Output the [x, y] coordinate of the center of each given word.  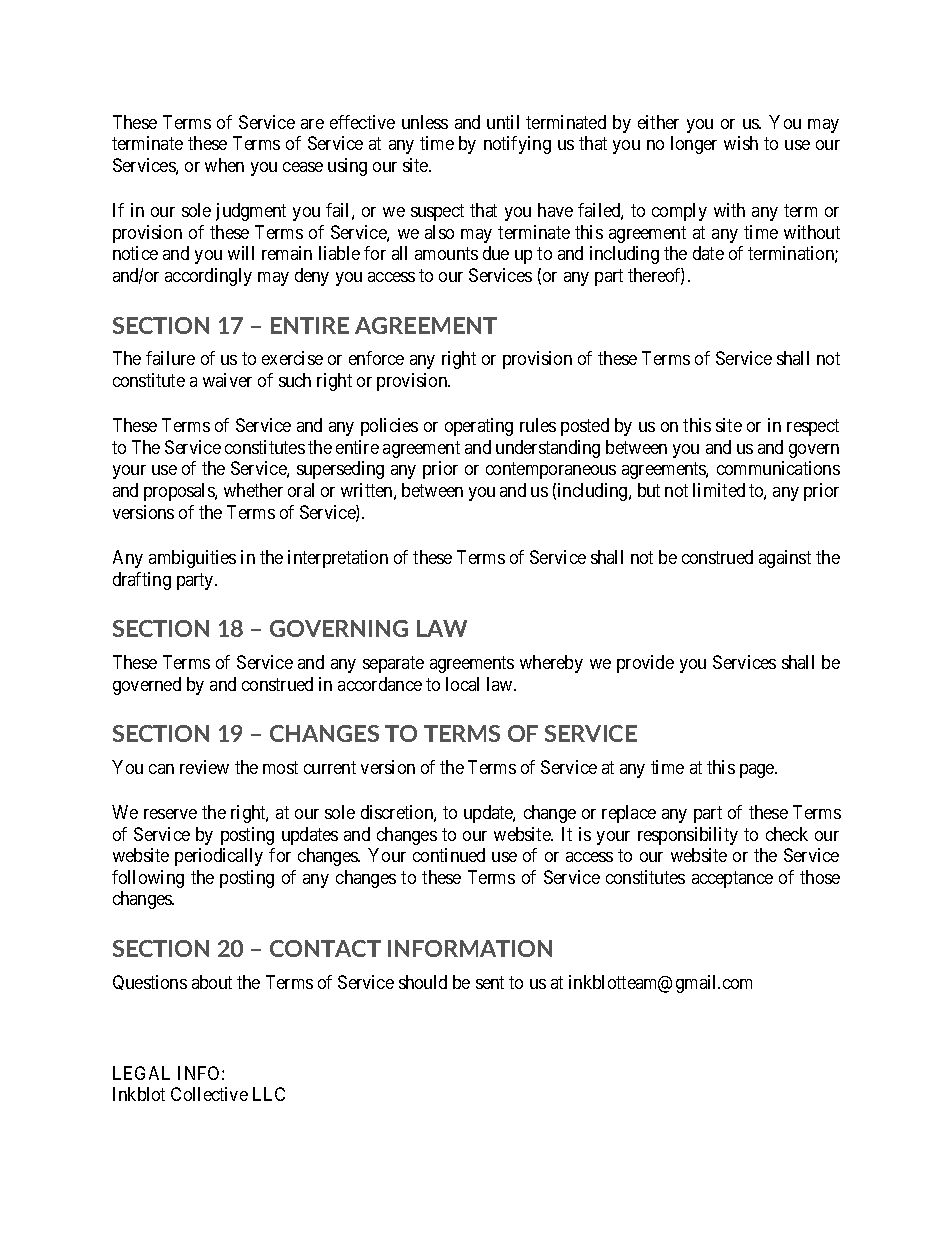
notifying [517, 145]
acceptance [732, 879]
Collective [209, 1094]
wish [741, 143]
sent [490, 982]
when [224, 165]
